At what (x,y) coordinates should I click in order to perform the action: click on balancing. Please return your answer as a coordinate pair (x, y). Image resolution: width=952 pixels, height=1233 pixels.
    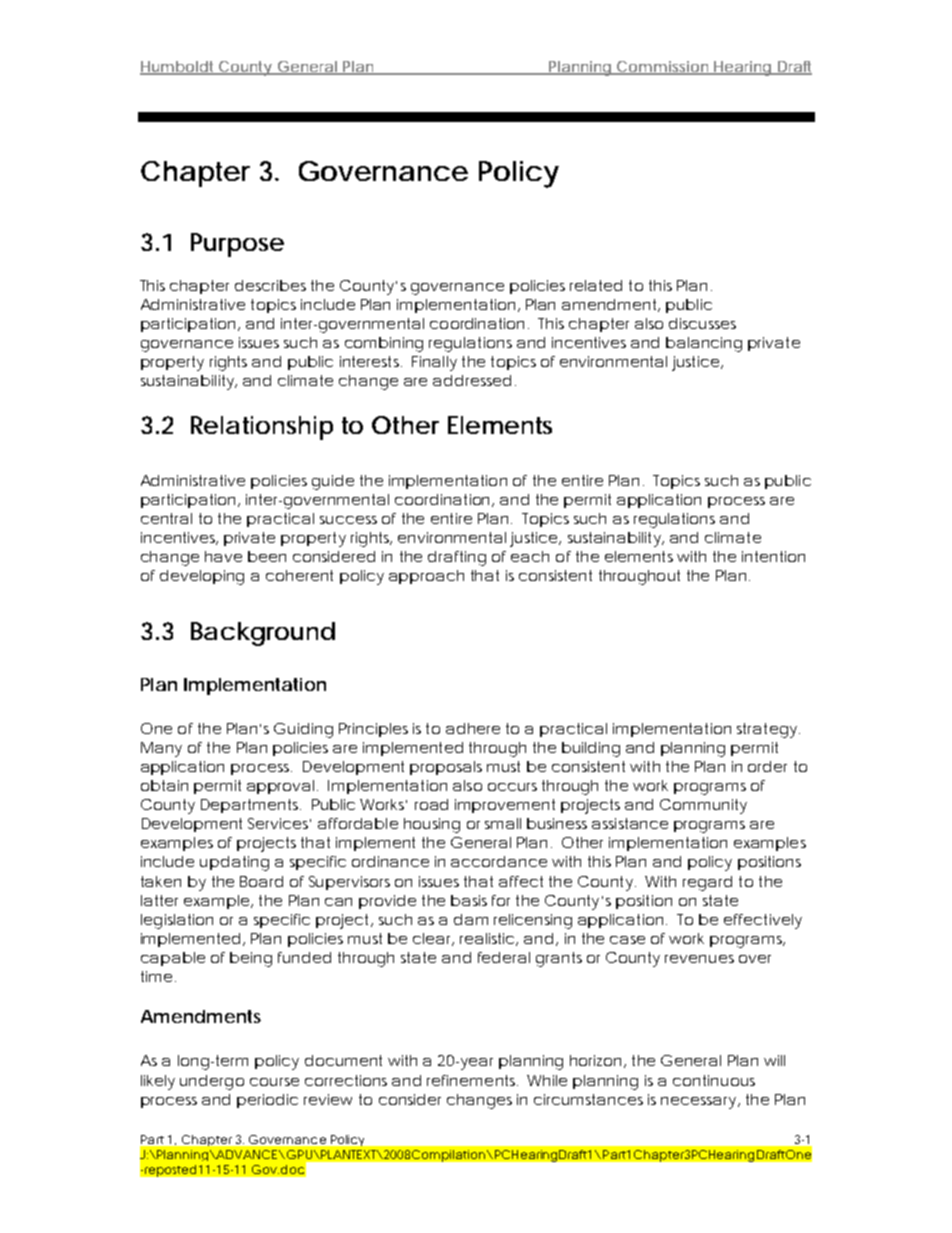
    Looking at the image, I should click on (704, 344).
